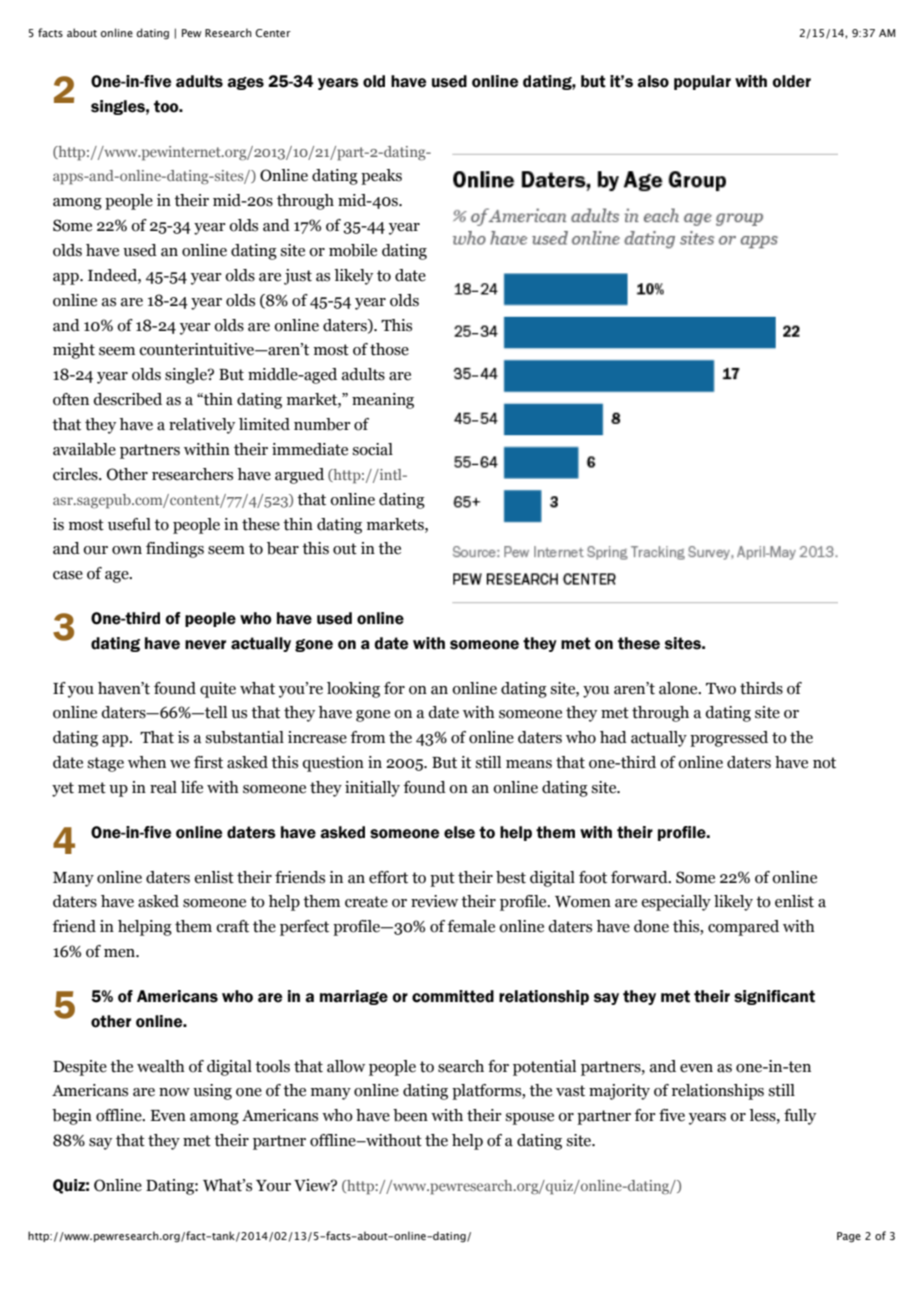 The height and width of the image is (1308, 924). Describe the element at coordinates (743, 928) in the image. I see `compared` at that location.
